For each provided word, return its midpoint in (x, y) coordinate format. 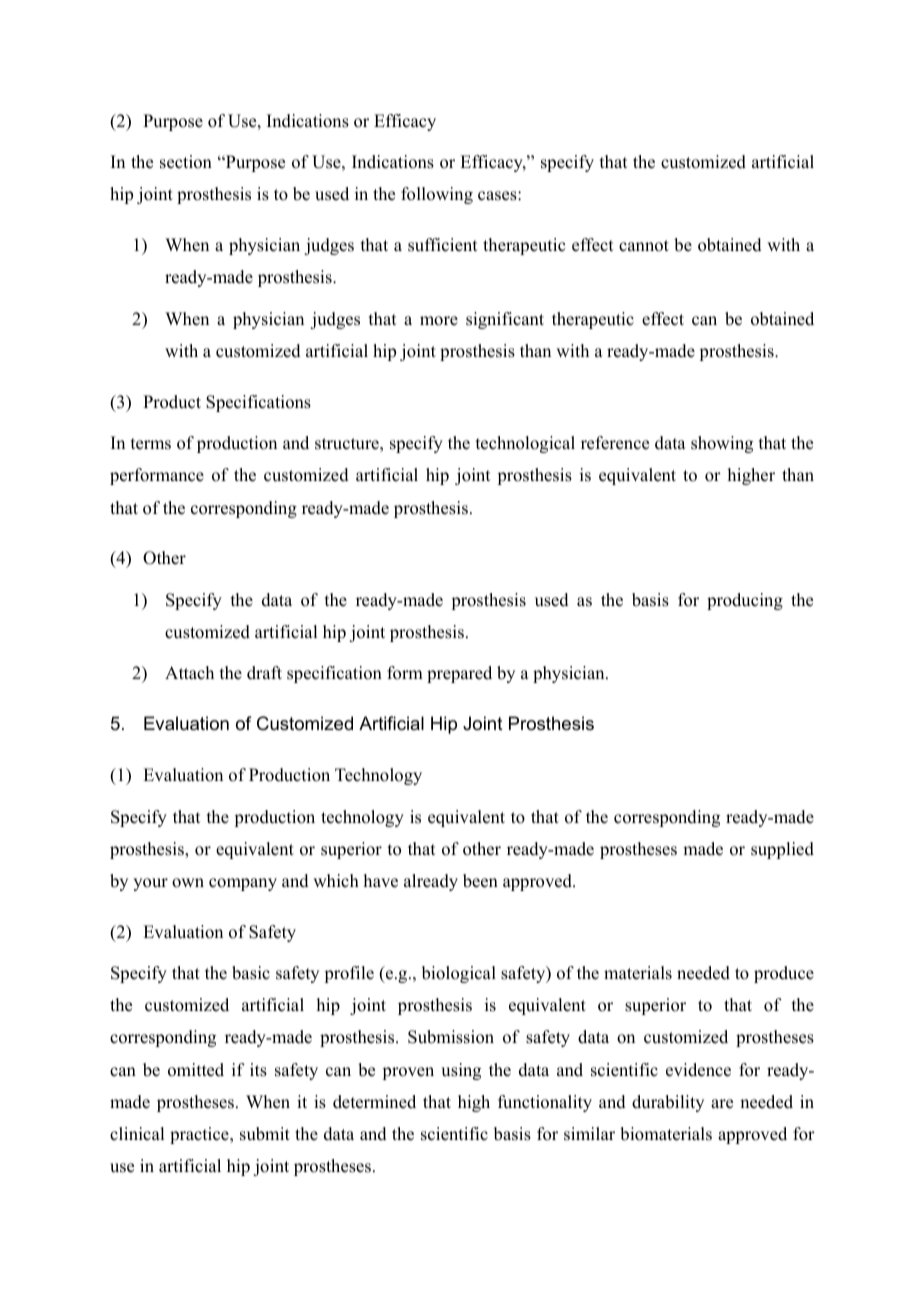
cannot (644, 246)
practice (200, 1135)
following (437, 195)
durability (668, 1103)
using (461, 1071)
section (186, 162)
